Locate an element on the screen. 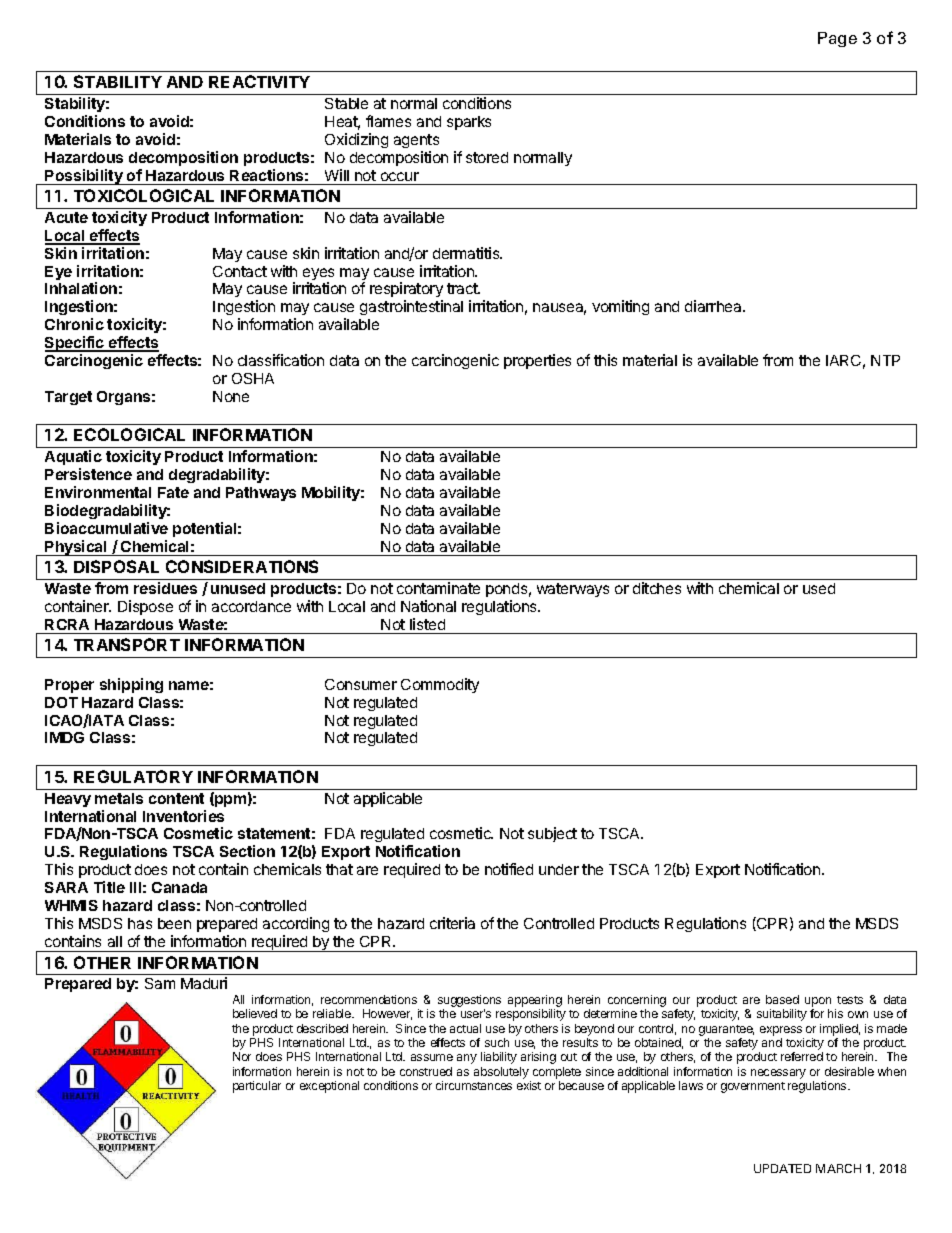 Image resolution: width=952 pixels, height=1233 pixels. circumstances is located at coordinates (474, 1085).
